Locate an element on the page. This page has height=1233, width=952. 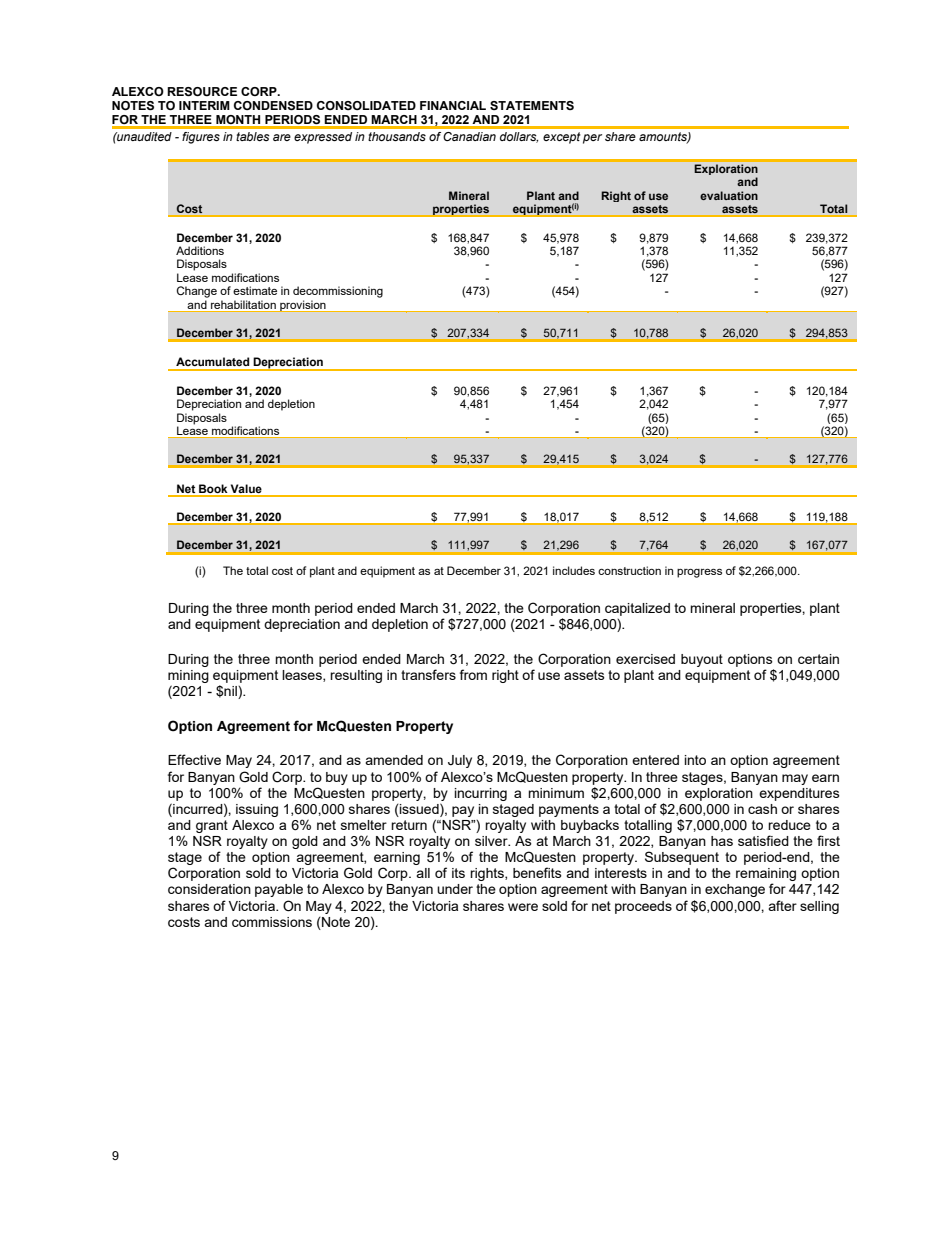
STATEMENTS is located at coordinates (532, 105).
